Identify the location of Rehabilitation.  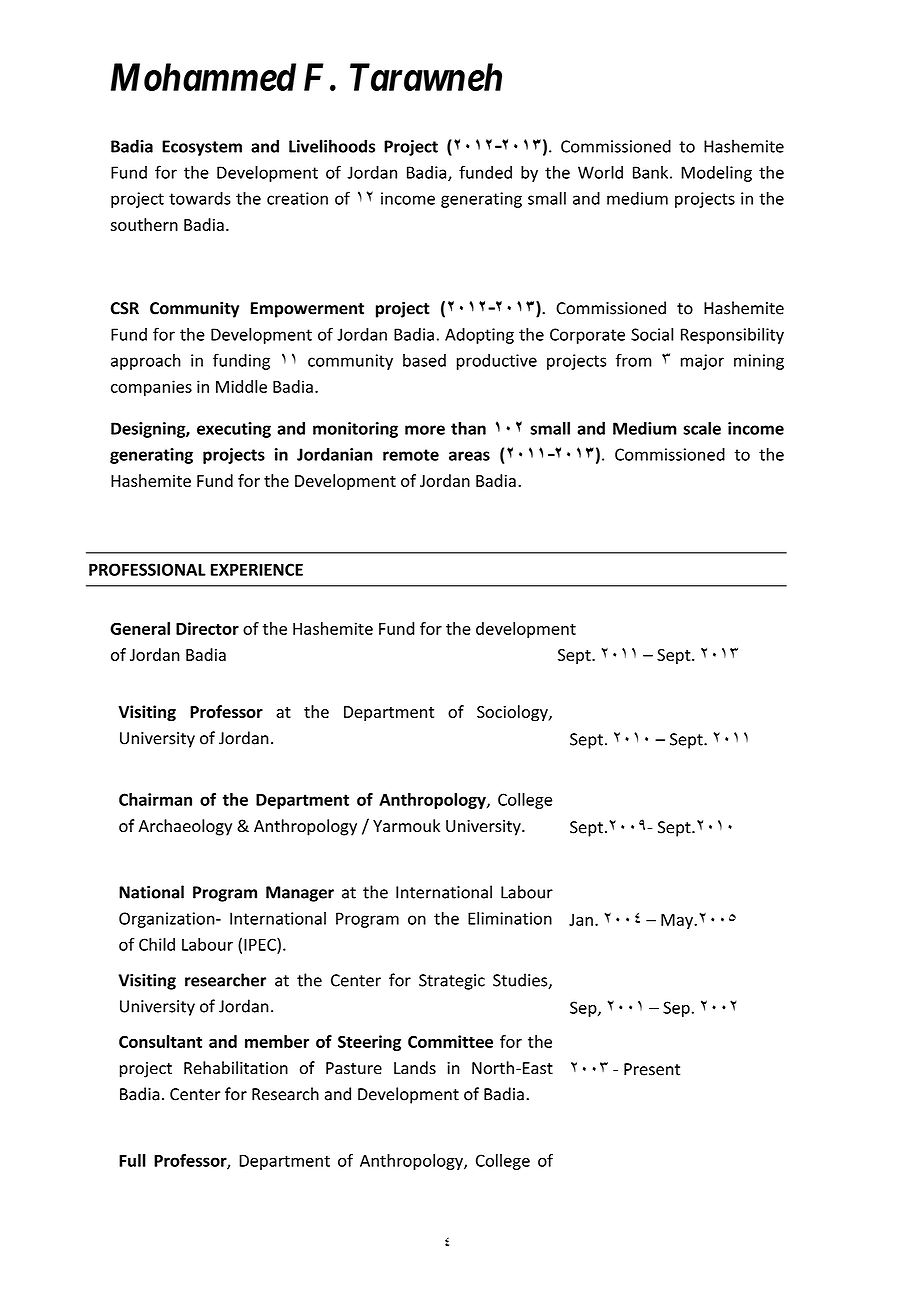
(236, 1068).
